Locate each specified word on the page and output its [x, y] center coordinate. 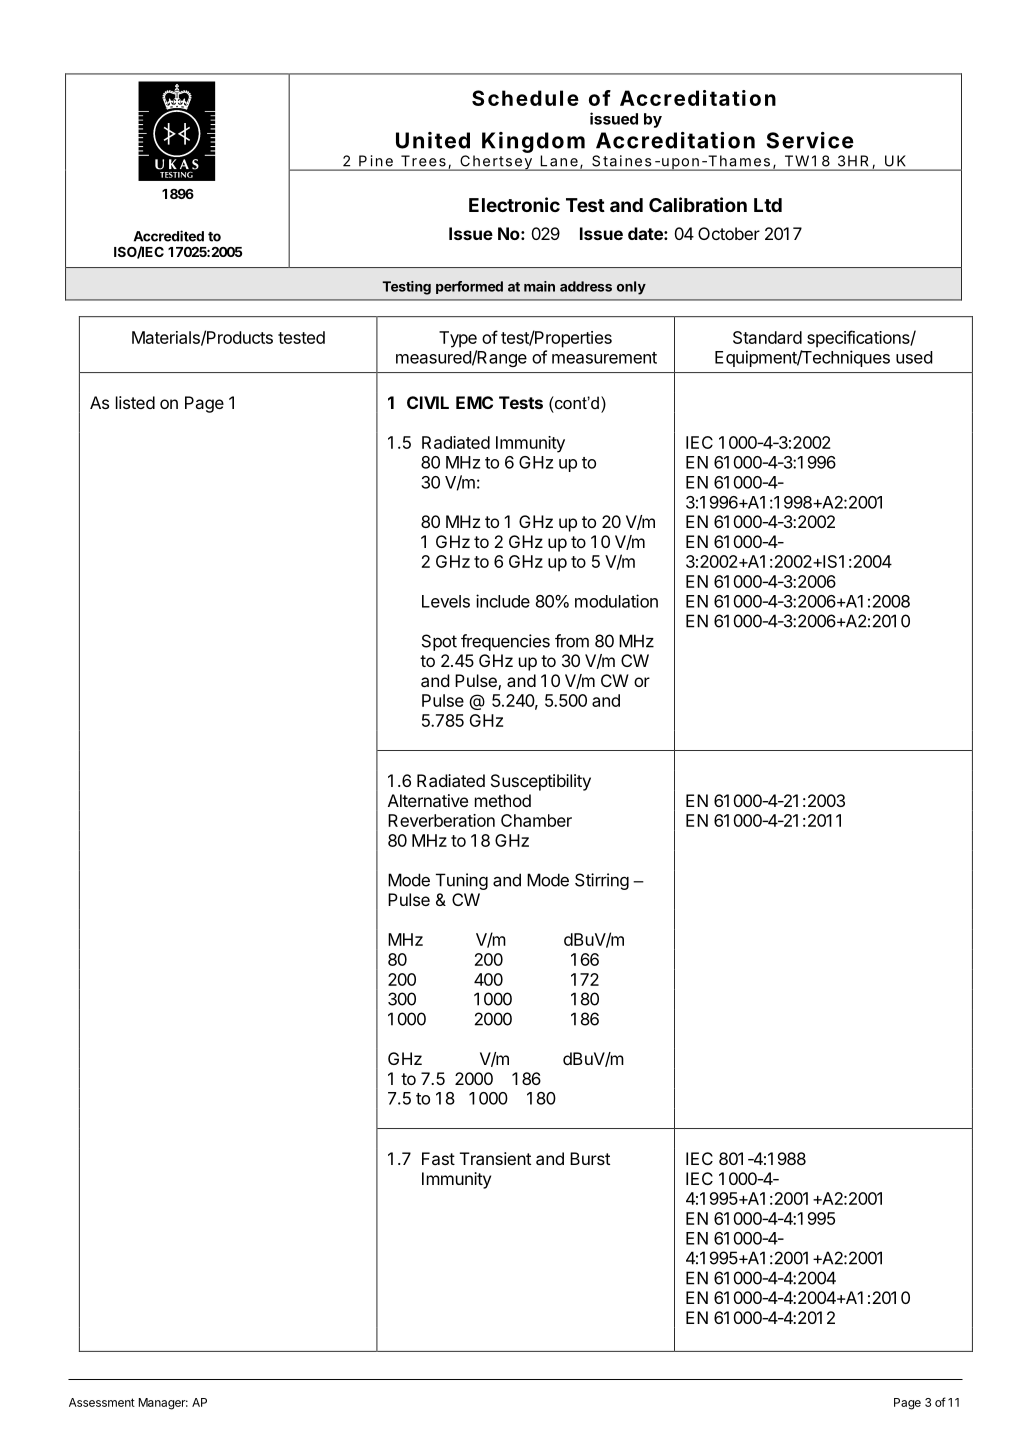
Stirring [602, 881]
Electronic [514, 204]
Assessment [102, 1402]
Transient [495, 1158]
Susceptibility [541, 782]
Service [810, 140]
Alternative [428, 800]
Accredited [169, 236]
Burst [590, 1158]
